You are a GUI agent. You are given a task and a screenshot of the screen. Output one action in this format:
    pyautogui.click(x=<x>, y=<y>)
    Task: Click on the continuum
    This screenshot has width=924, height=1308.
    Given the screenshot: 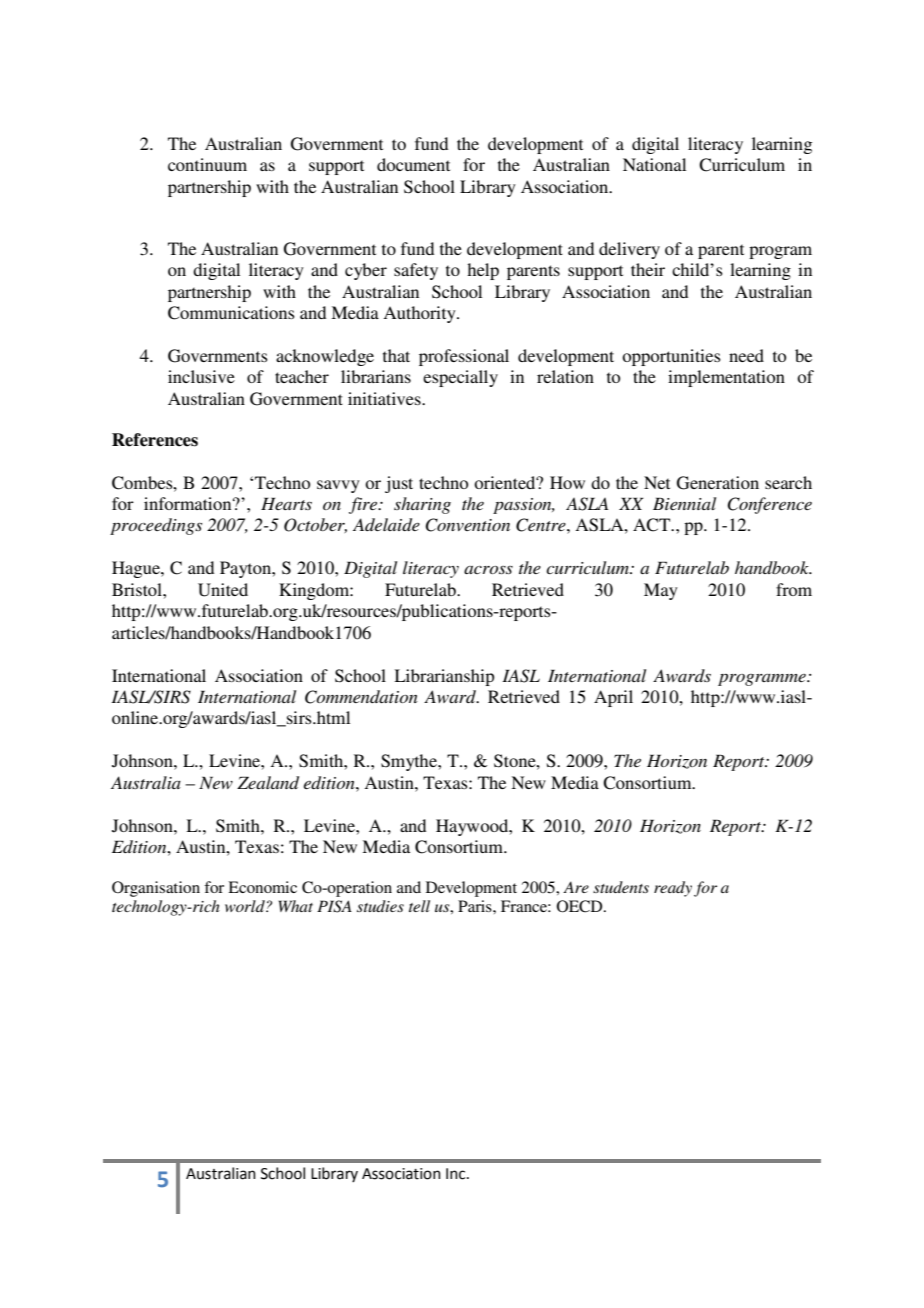 What is the action you would take?
    pyautogui.click(x=207, y=164)
